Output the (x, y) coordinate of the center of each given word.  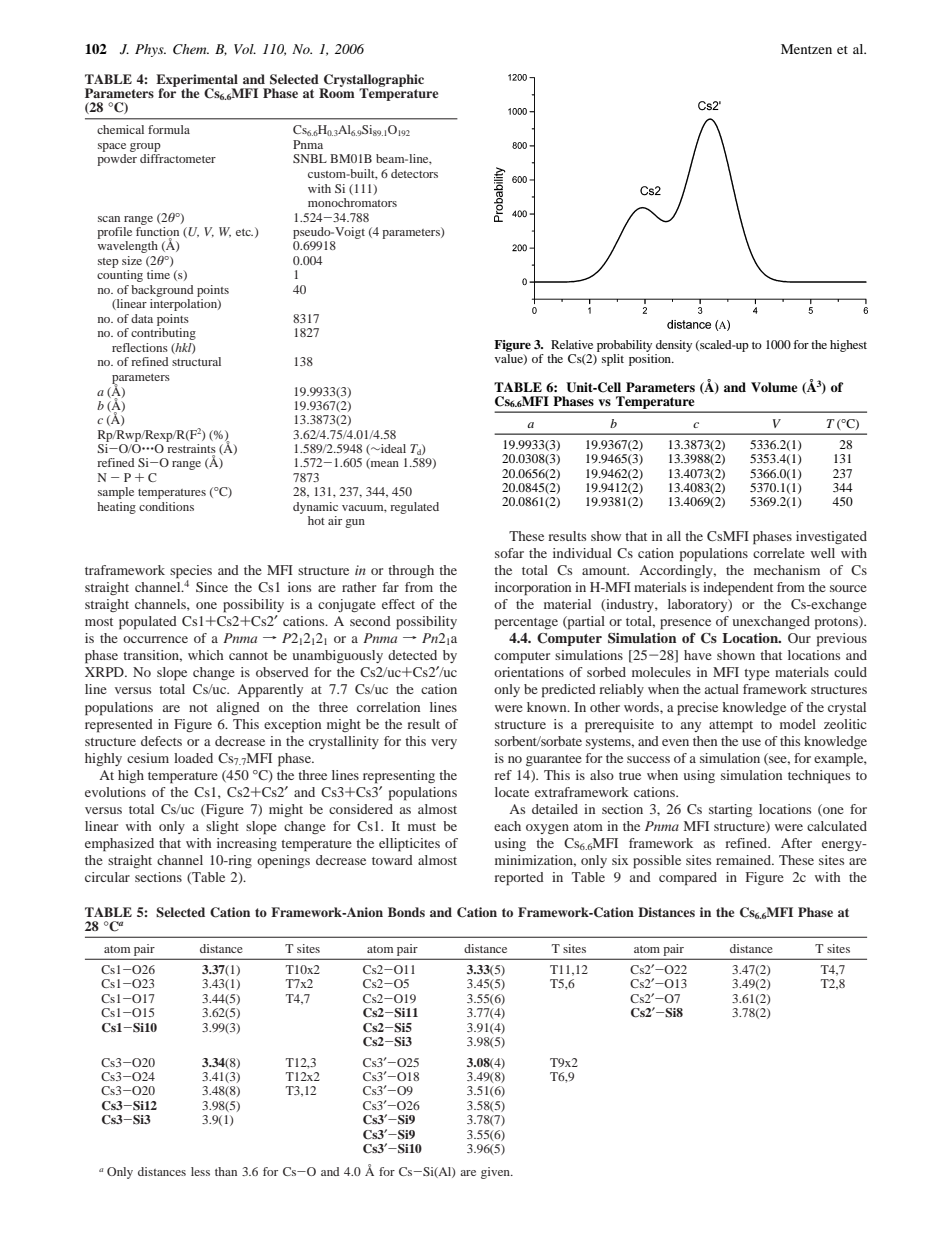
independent (738, 589)
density (674, 346)
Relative (572, 344)
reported (519, 879)
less (200, 1171)
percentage (526, 624)
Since (212, 587)
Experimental (197, 82)
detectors (414, 173)
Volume (774, 387)
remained (745, 860)
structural (196, 361)
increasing (247, 844)
